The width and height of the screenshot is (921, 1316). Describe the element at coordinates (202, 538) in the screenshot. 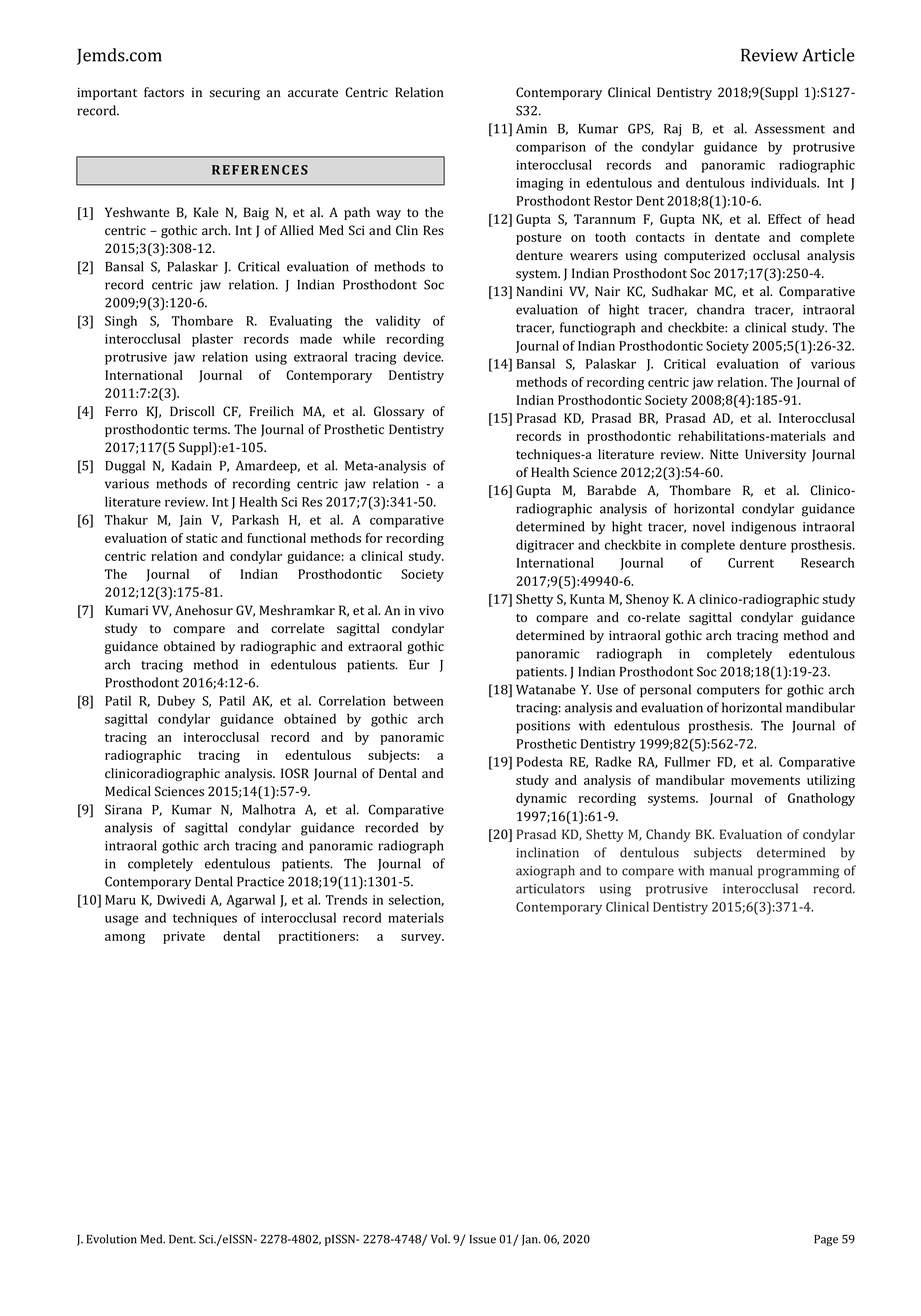

I see `static` at that location.
